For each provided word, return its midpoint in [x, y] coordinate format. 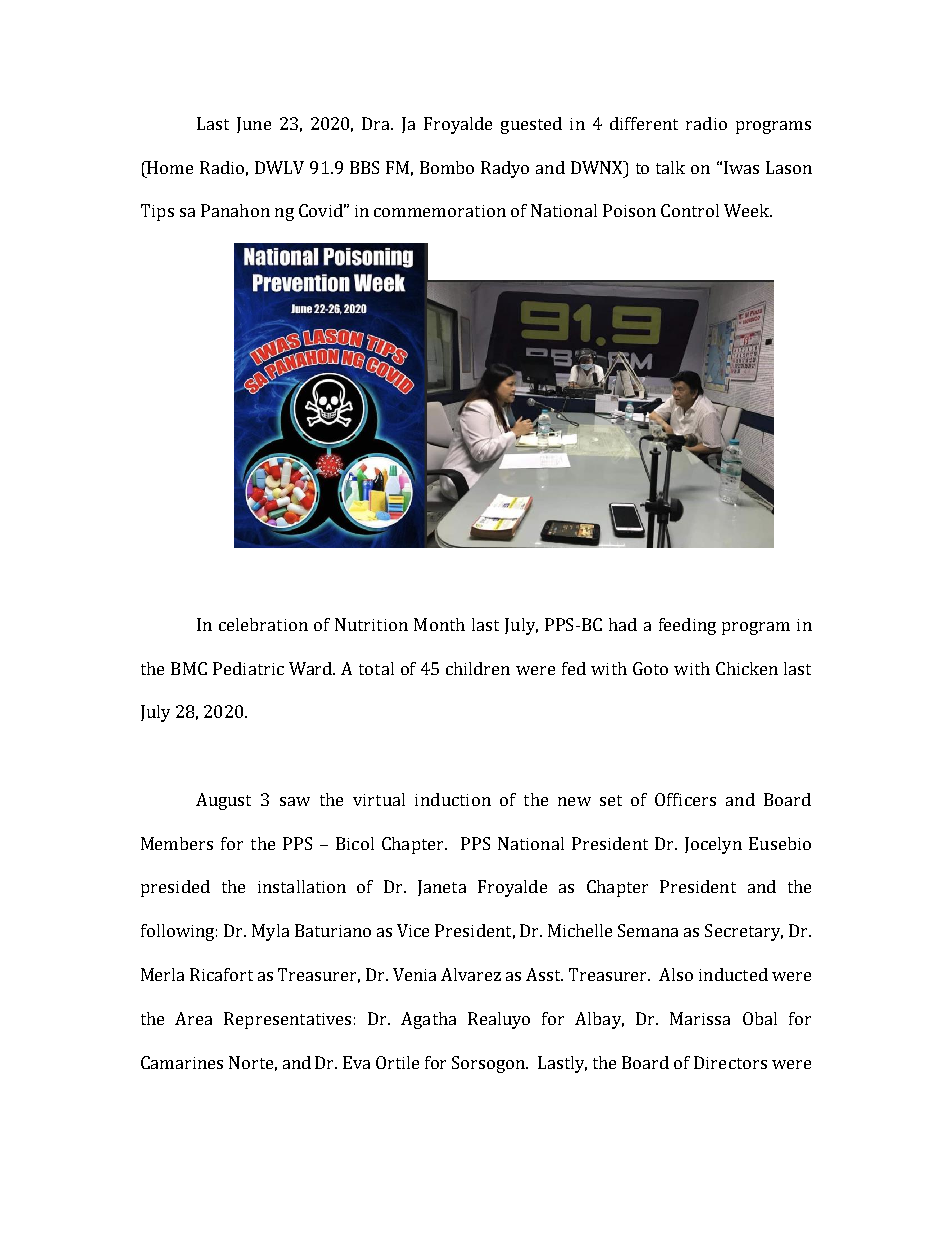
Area [193, 1018]
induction [453, 799]
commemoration [440, 211]
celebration [263, 624]
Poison [629, 210]
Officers [685, 799]
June [254, 125]
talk [670, 167]
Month [439, 624]
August [223, 801]
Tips [157, 212]
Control [690, 210]
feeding [687, 626]
